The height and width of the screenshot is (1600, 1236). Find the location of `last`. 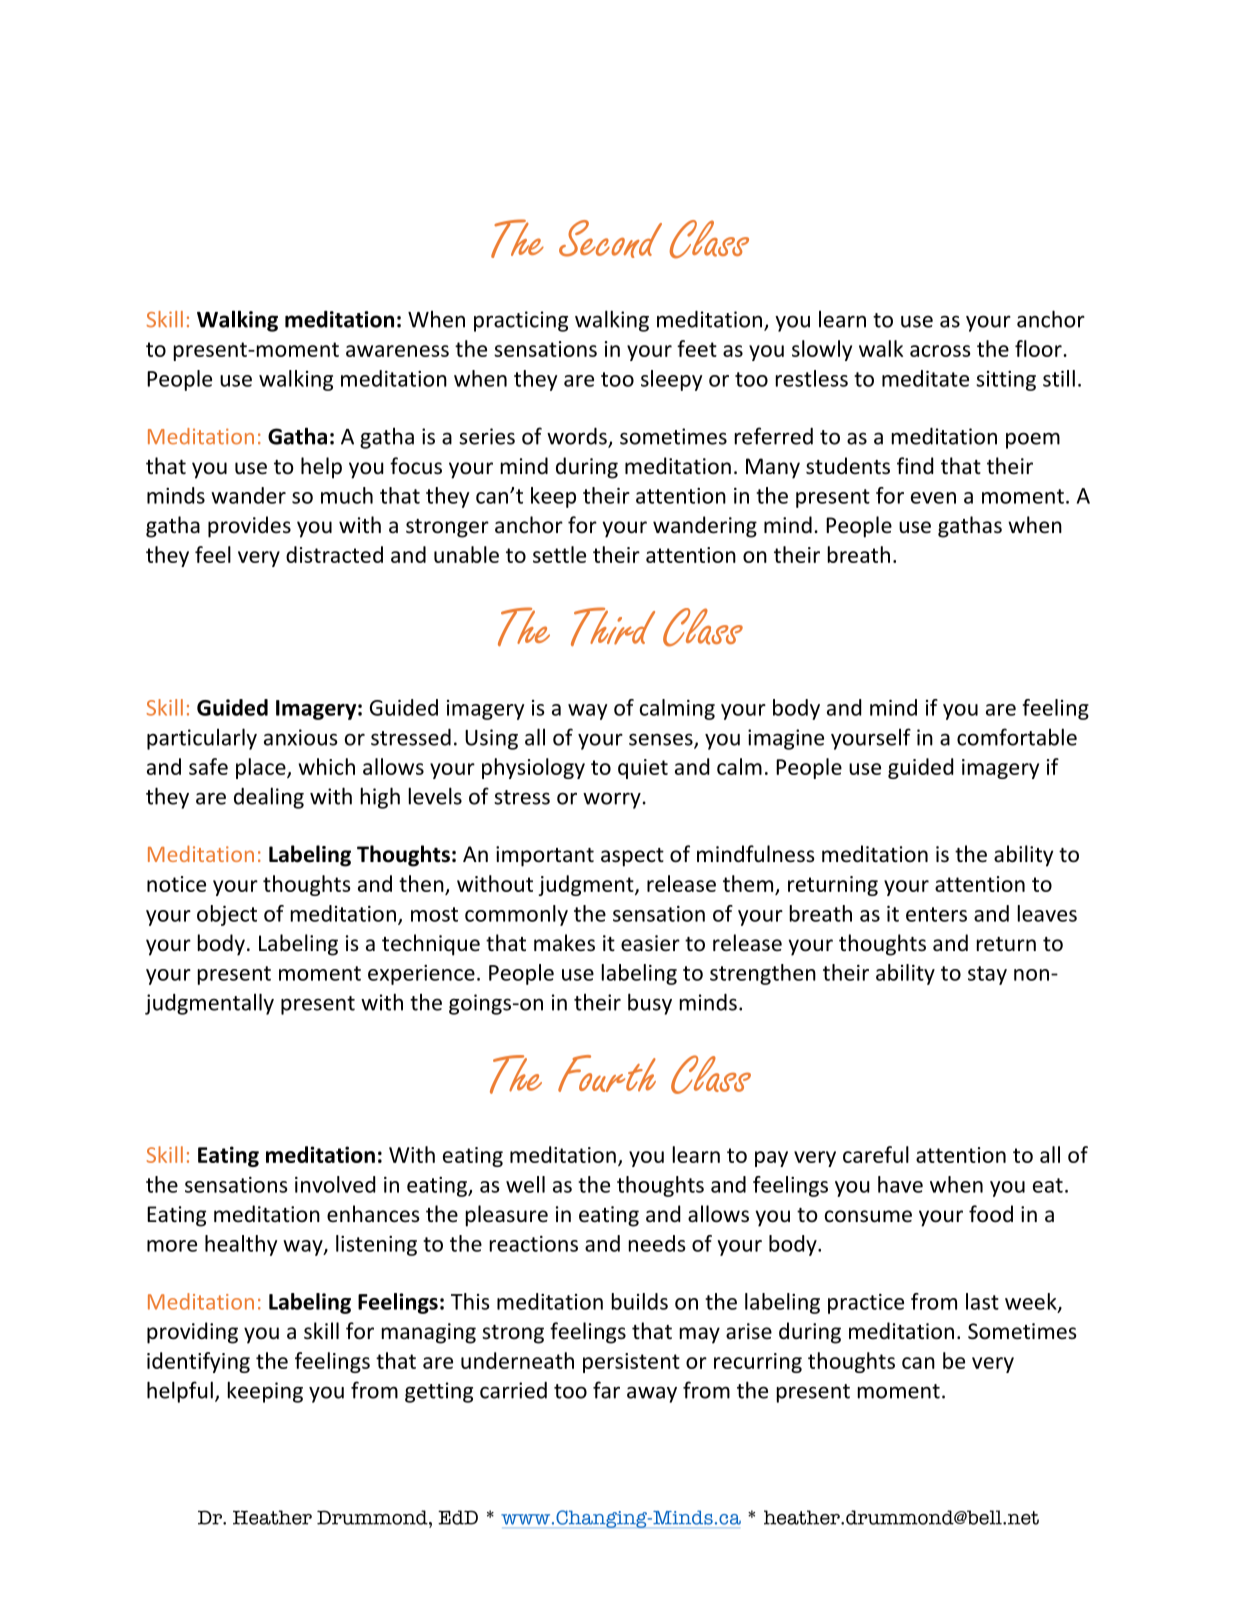

last is located at coordinates (982, 1301).
